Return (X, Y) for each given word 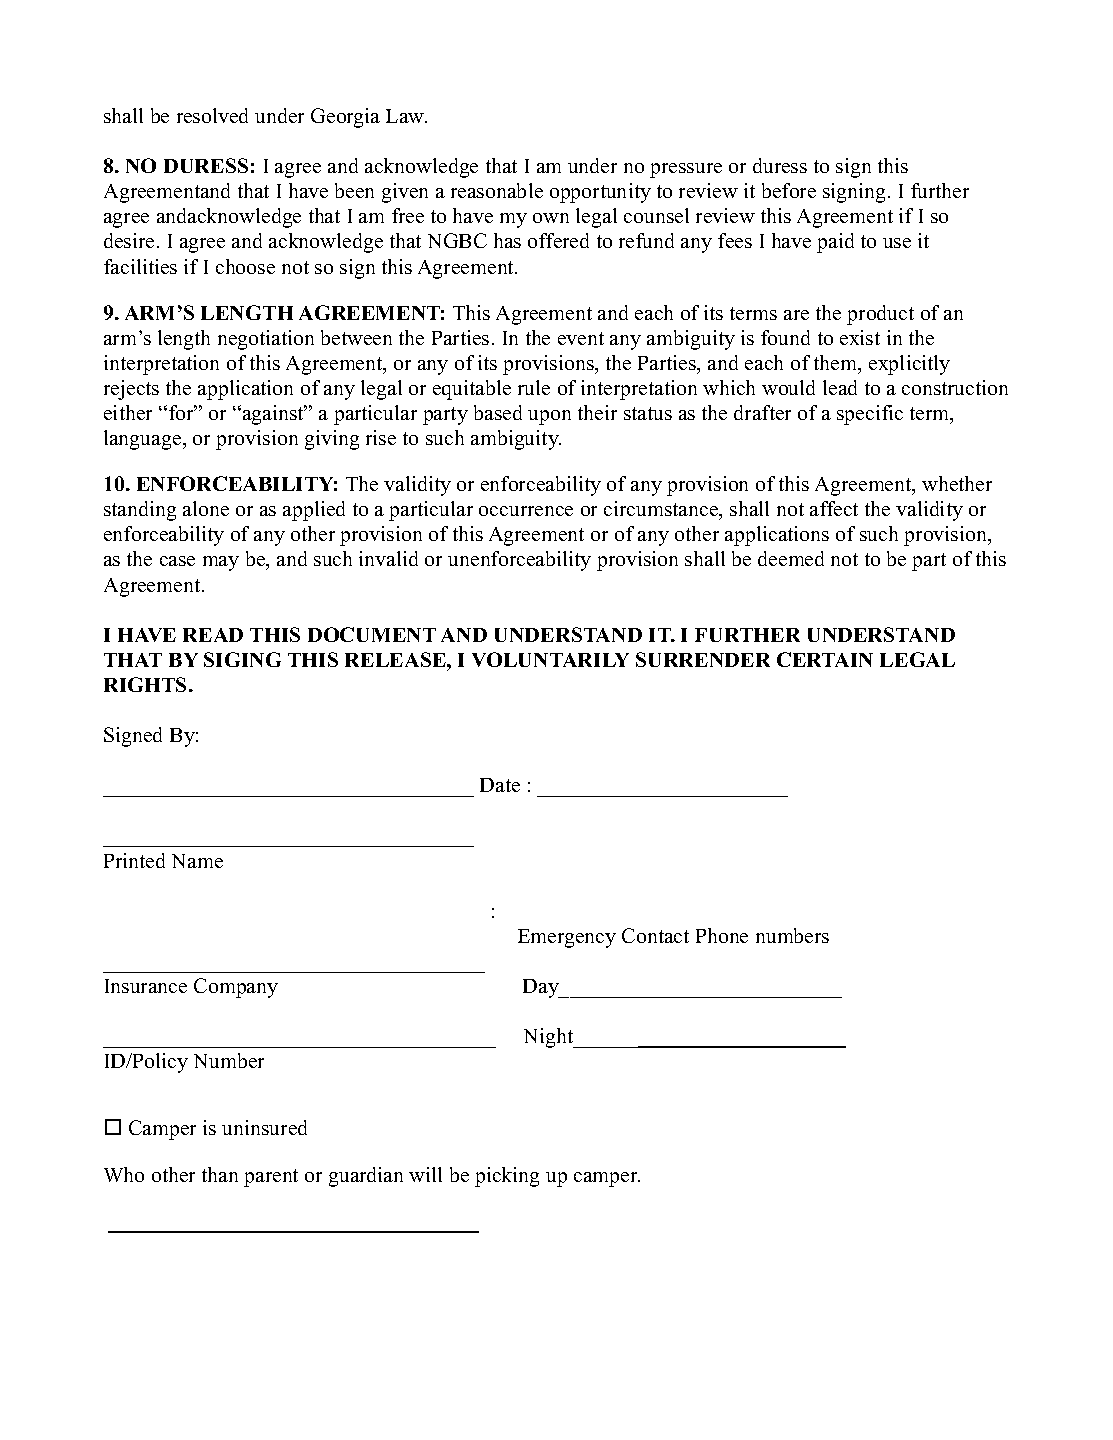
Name (197, 861)
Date (500, 785)
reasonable (497, 190)
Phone (722, 935)
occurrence (526, 511)
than (220, 1174)
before (789, 190)
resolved (212, 115)
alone (206, 508)
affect (834, 508)
